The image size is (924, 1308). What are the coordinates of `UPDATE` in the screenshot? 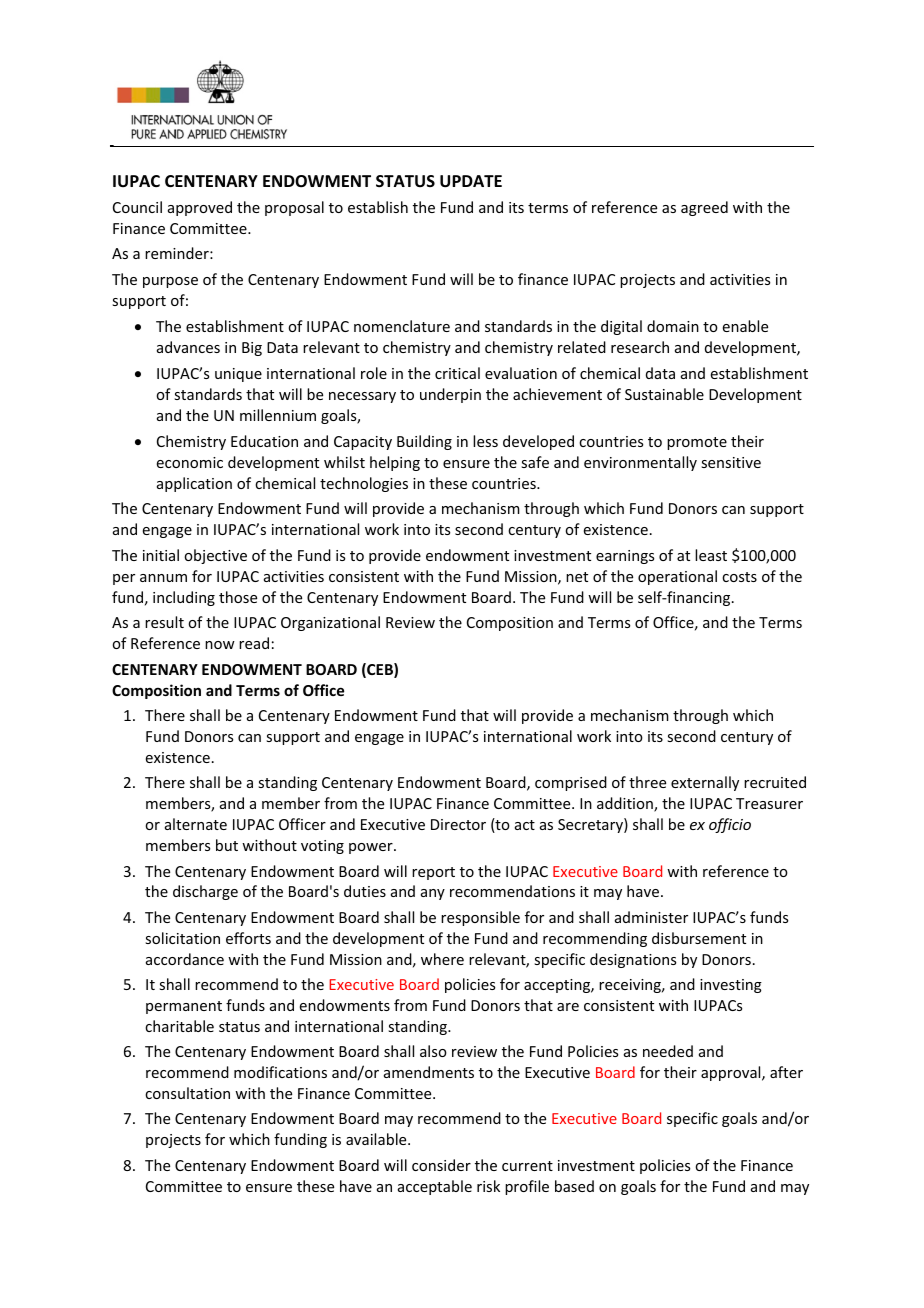 It's located at (471, 181).
